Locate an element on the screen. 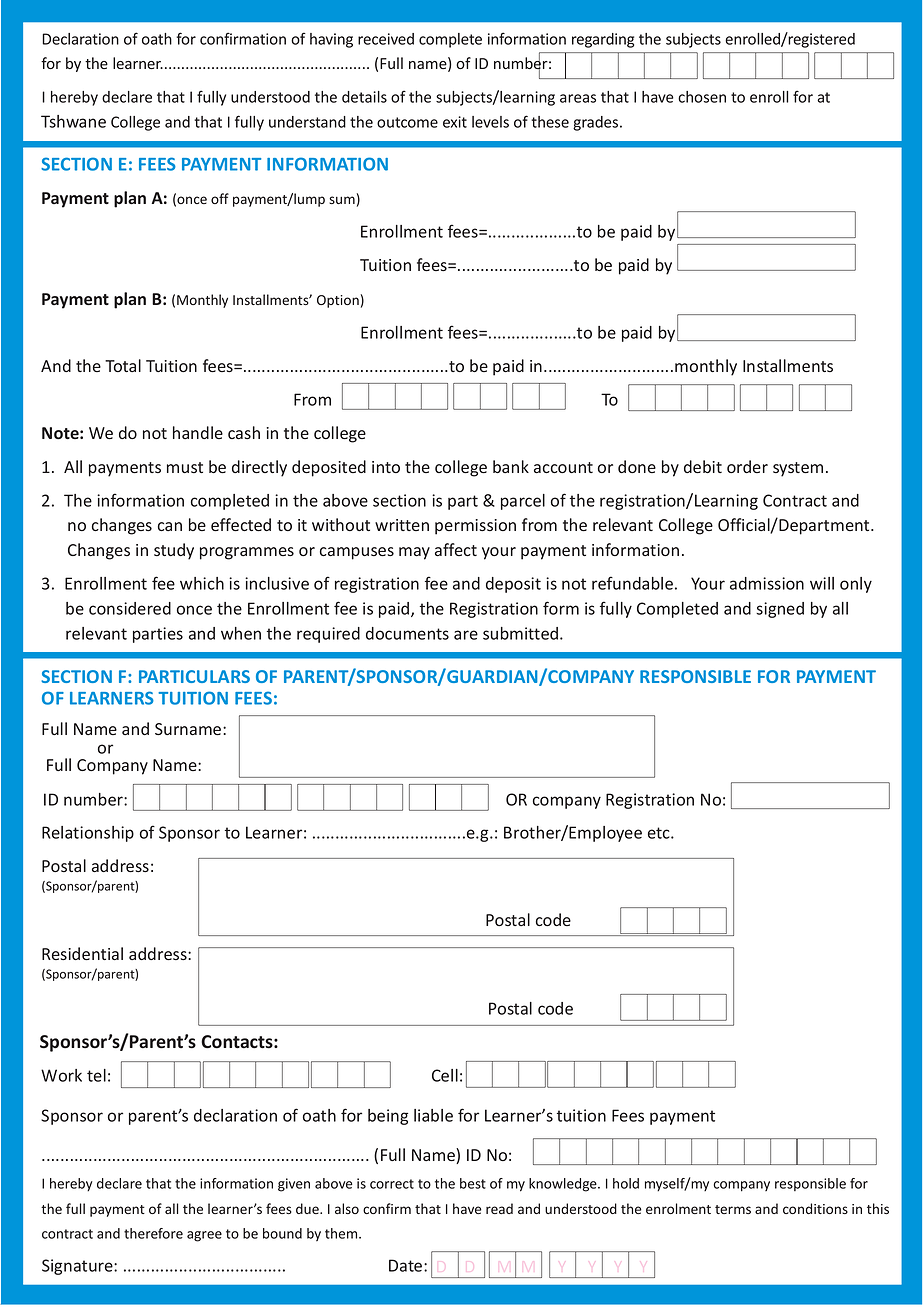 The height and width of the screenshot is (1307, 924). therefore is located at coordinates (153, 1233).
